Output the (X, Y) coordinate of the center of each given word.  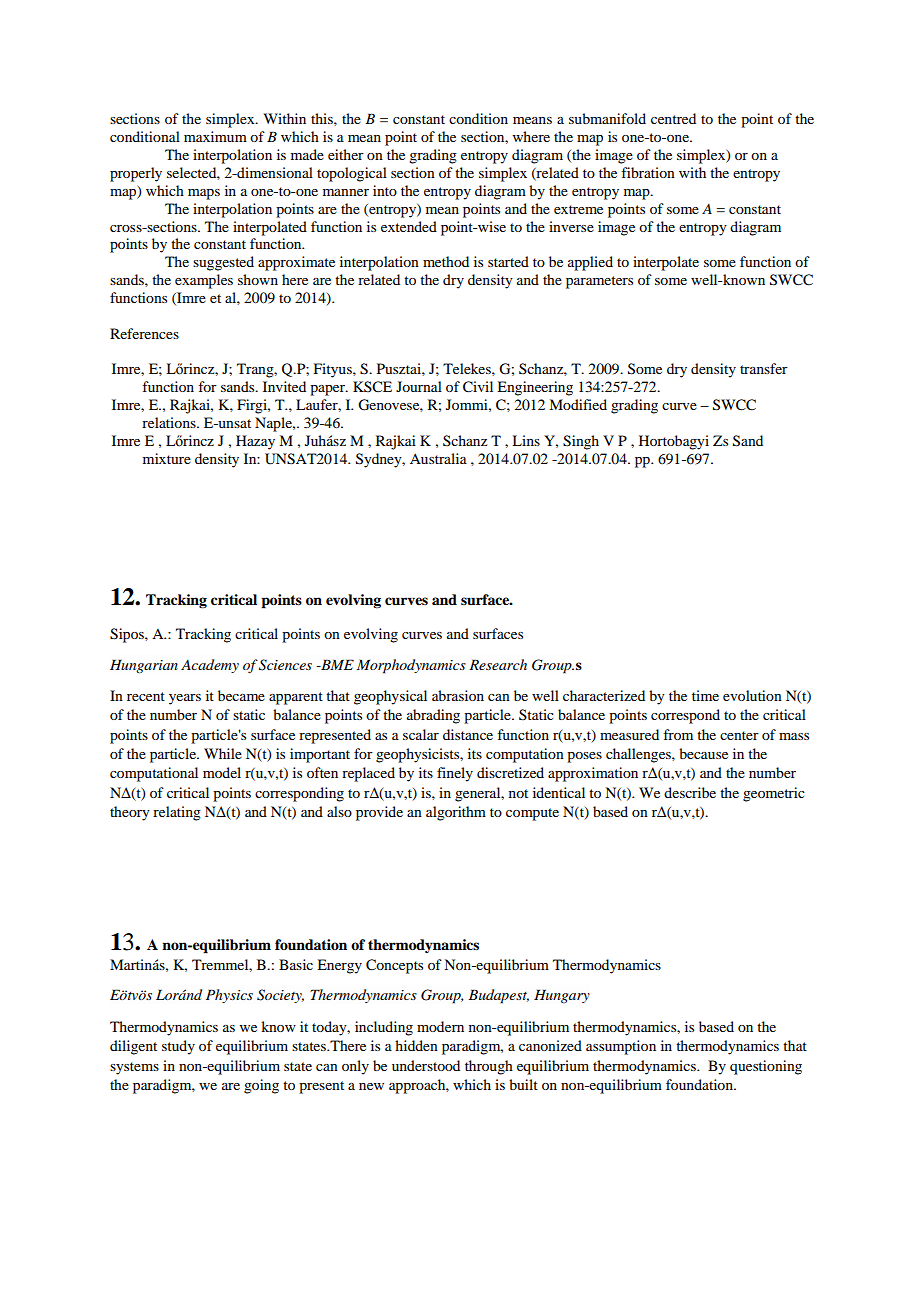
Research (498, 664)
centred (673, 118)
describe (690, 792)
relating (177, 813)
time (705, 695)
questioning (766, 1067)
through (489, 1067)
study (178, 1047)
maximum (215, 136)
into (385, 190)
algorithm (456, 813)
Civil (478, 387)
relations (170, 422)
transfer (764, 368)
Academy (210, 666)
